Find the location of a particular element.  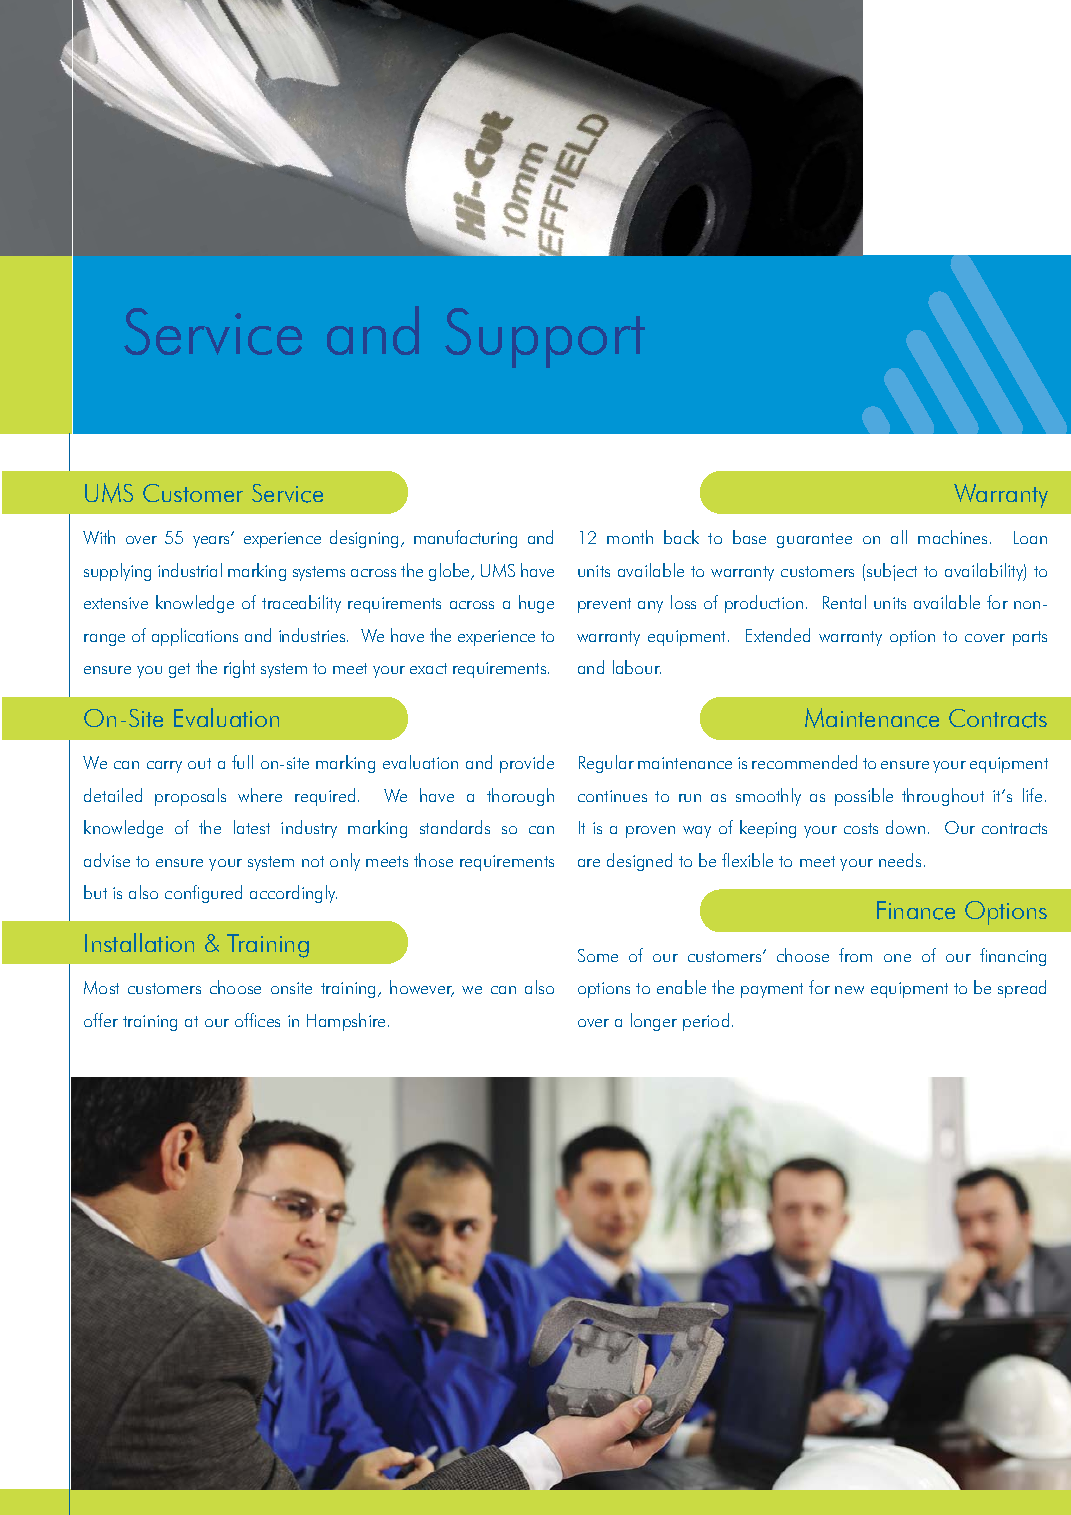

proposals is located at coordinates (190, 797).
